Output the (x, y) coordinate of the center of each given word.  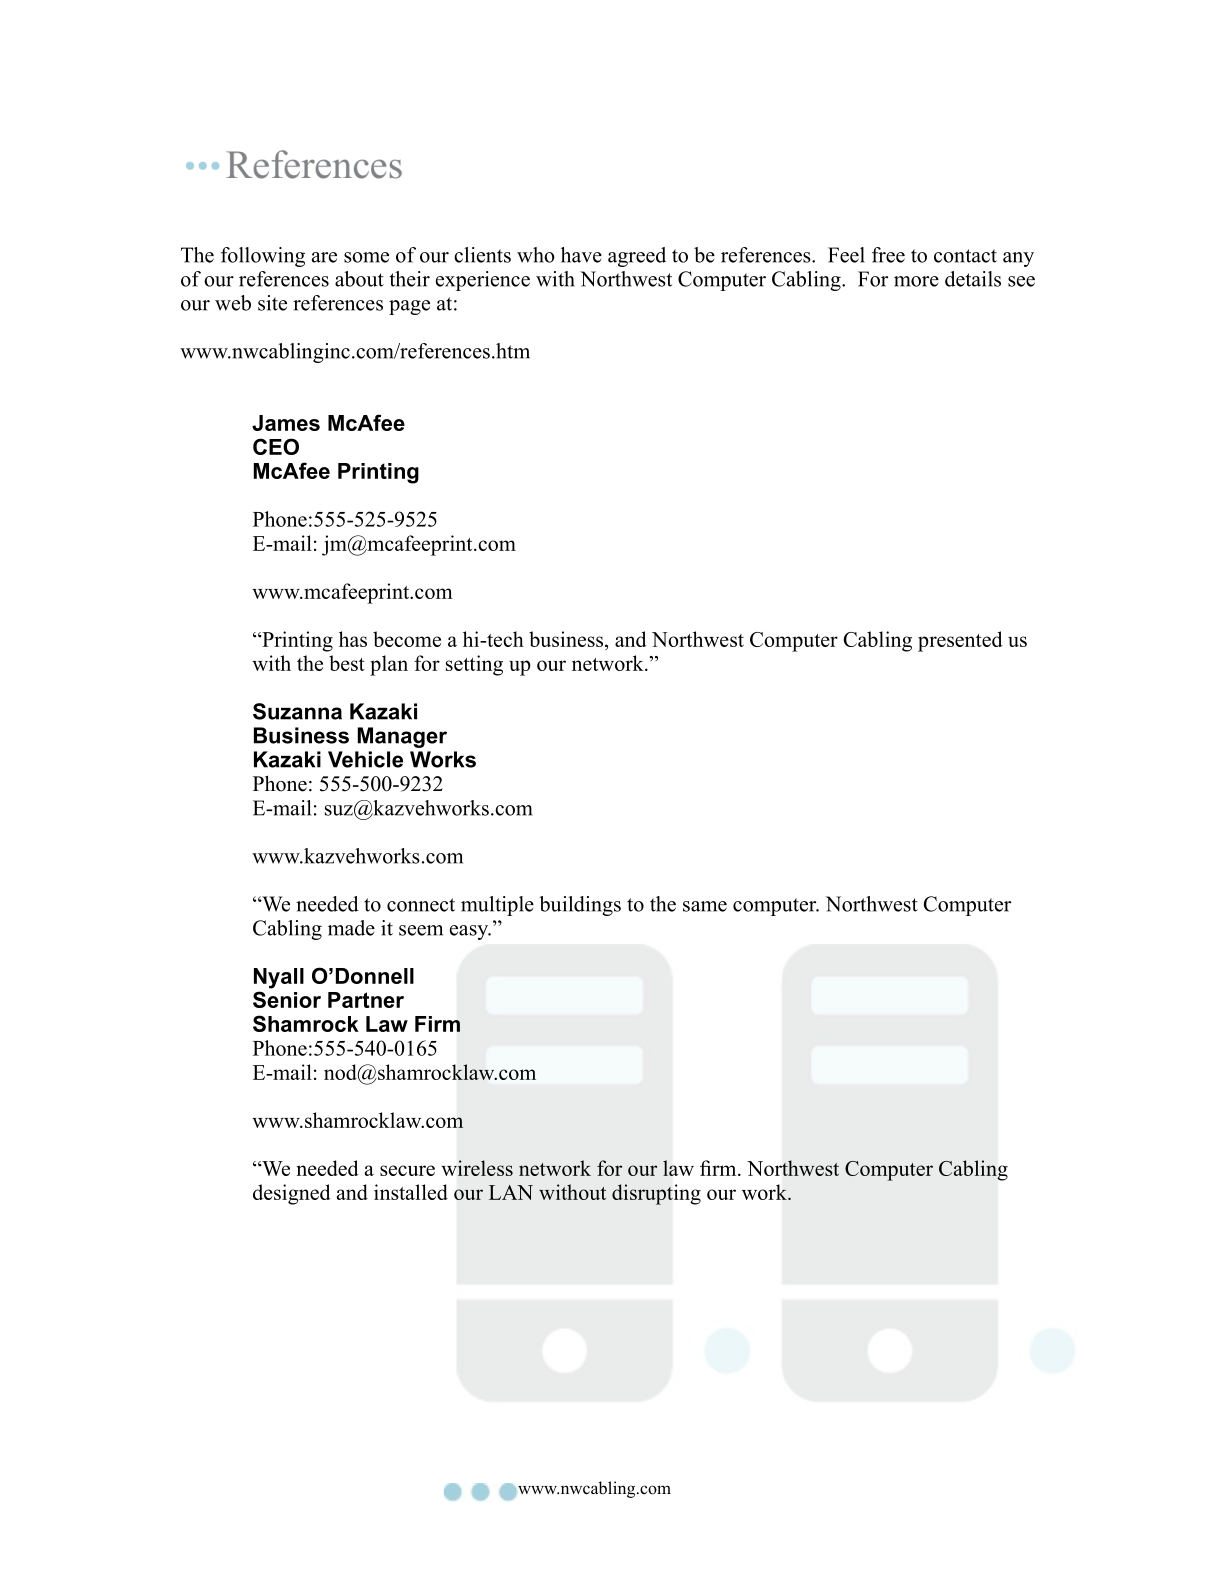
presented (960, 641)
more (916, 281)
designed (292, 1194)
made (351, 928)
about (359, 279)
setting (474, 665)
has (353, 639)
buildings (580, 906)
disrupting (656, 1194)
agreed (637, 257)
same (705, 906)
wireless (477, 1168)
